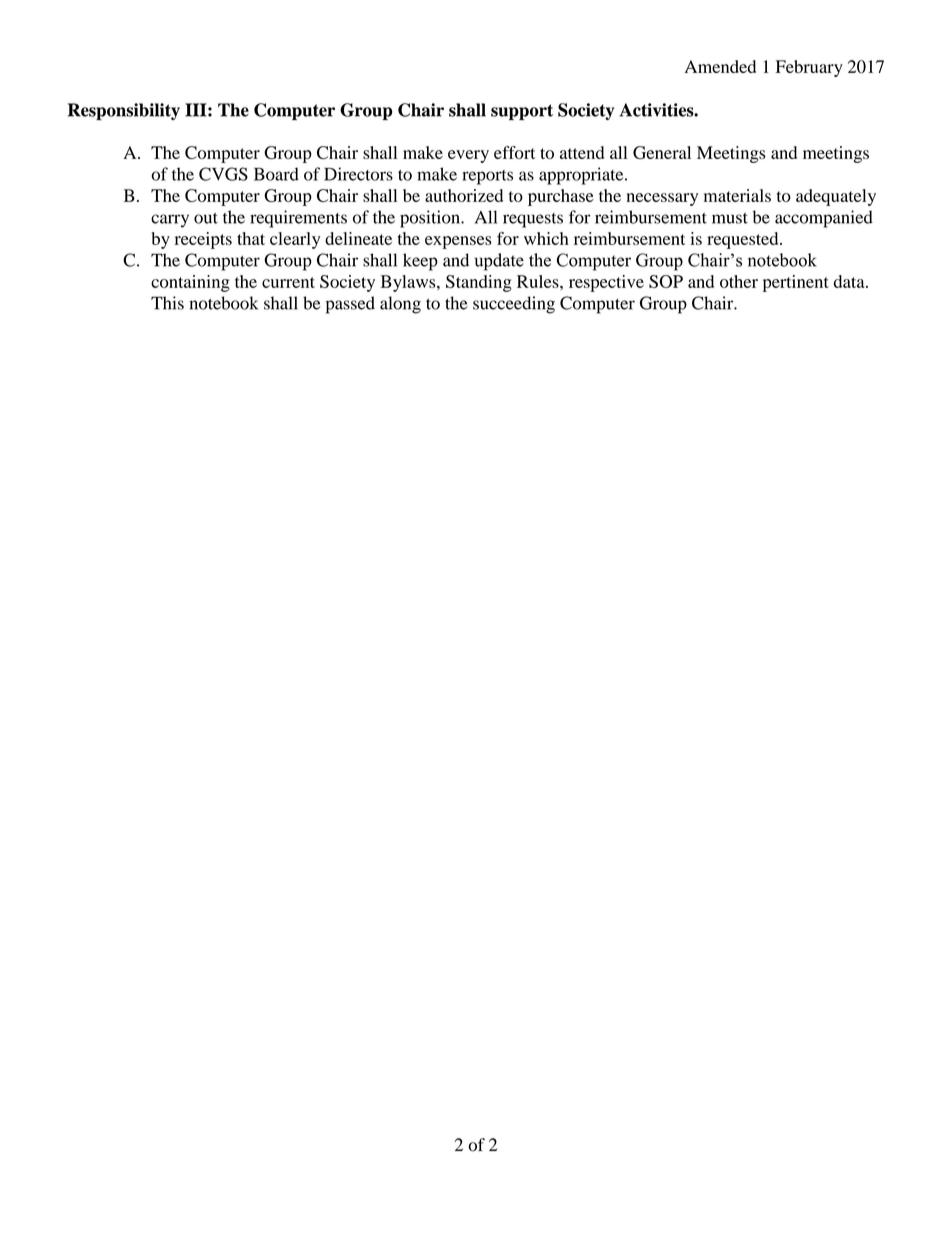  What do you see at coordinates (809, 68) in the screenshot?
I see `February` at bounding box center [809, 68].
